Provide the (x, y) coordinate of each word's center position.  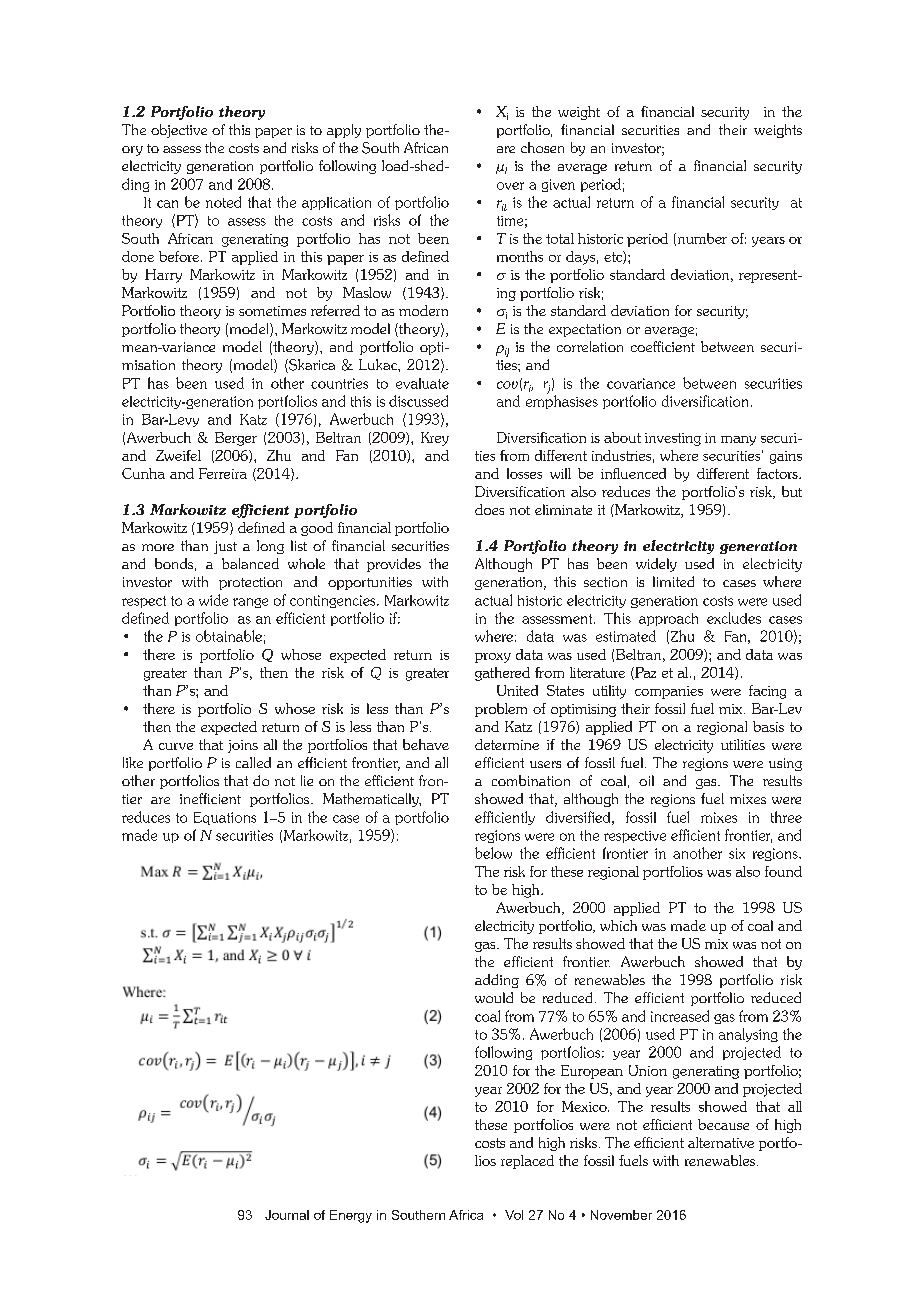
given (558, 185)
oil (646, 780)
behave (426, 744)
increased (680, 1016)
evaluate (422, 383)
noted (223, 202)
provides (394, 565)
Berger (236, 439)
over (510, 186)
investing (673, 439)
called (253, 762)
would (494, 997)
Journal (287, 1215)
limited (673, 581)
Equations (225, 818)
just (225, 547)
